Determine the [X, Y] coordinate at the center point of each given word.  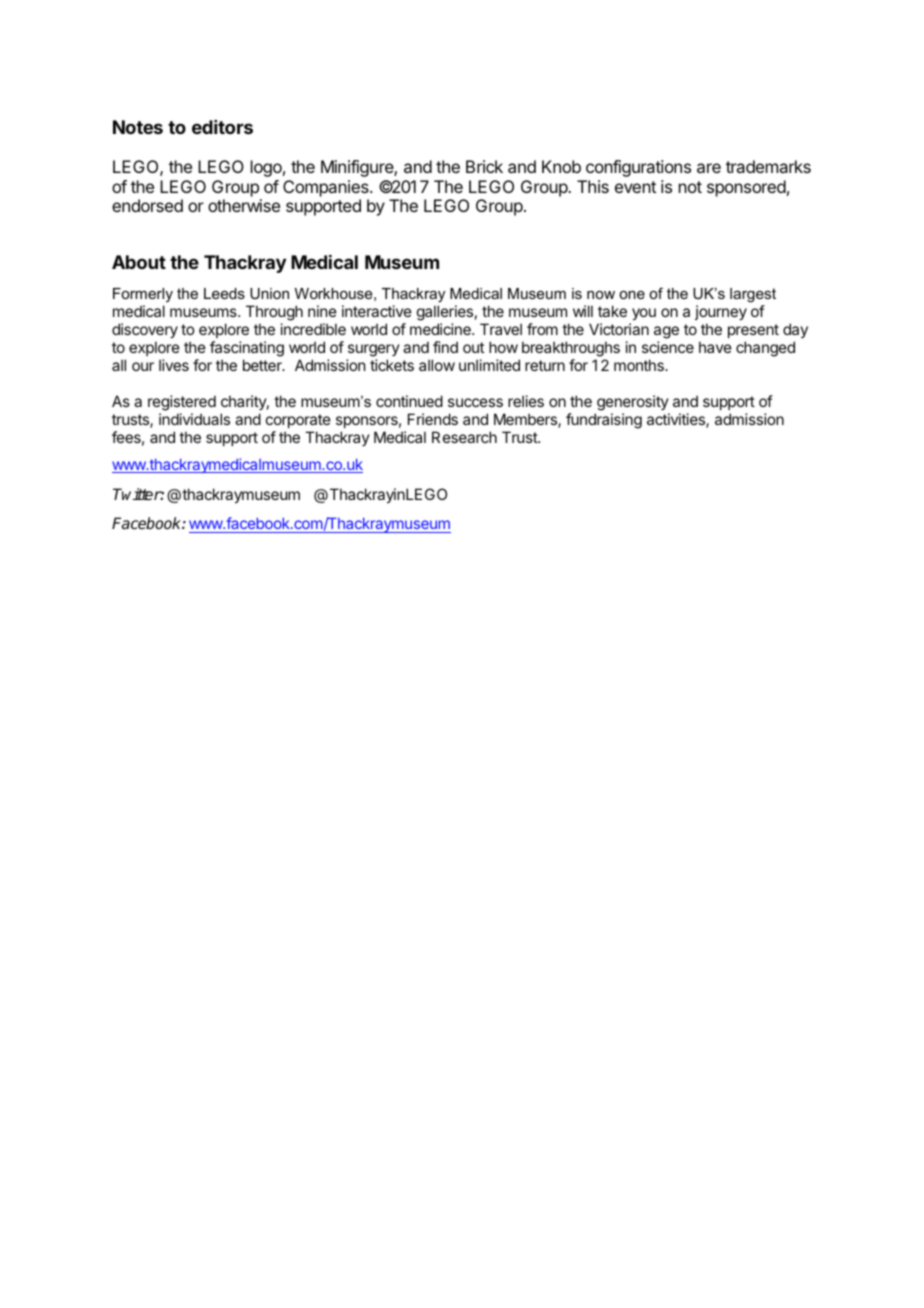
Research [464, 437]
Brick [484, 166]
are [709, 168]
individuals [194, 419]
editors [222, 127]
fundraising [604, 421]
